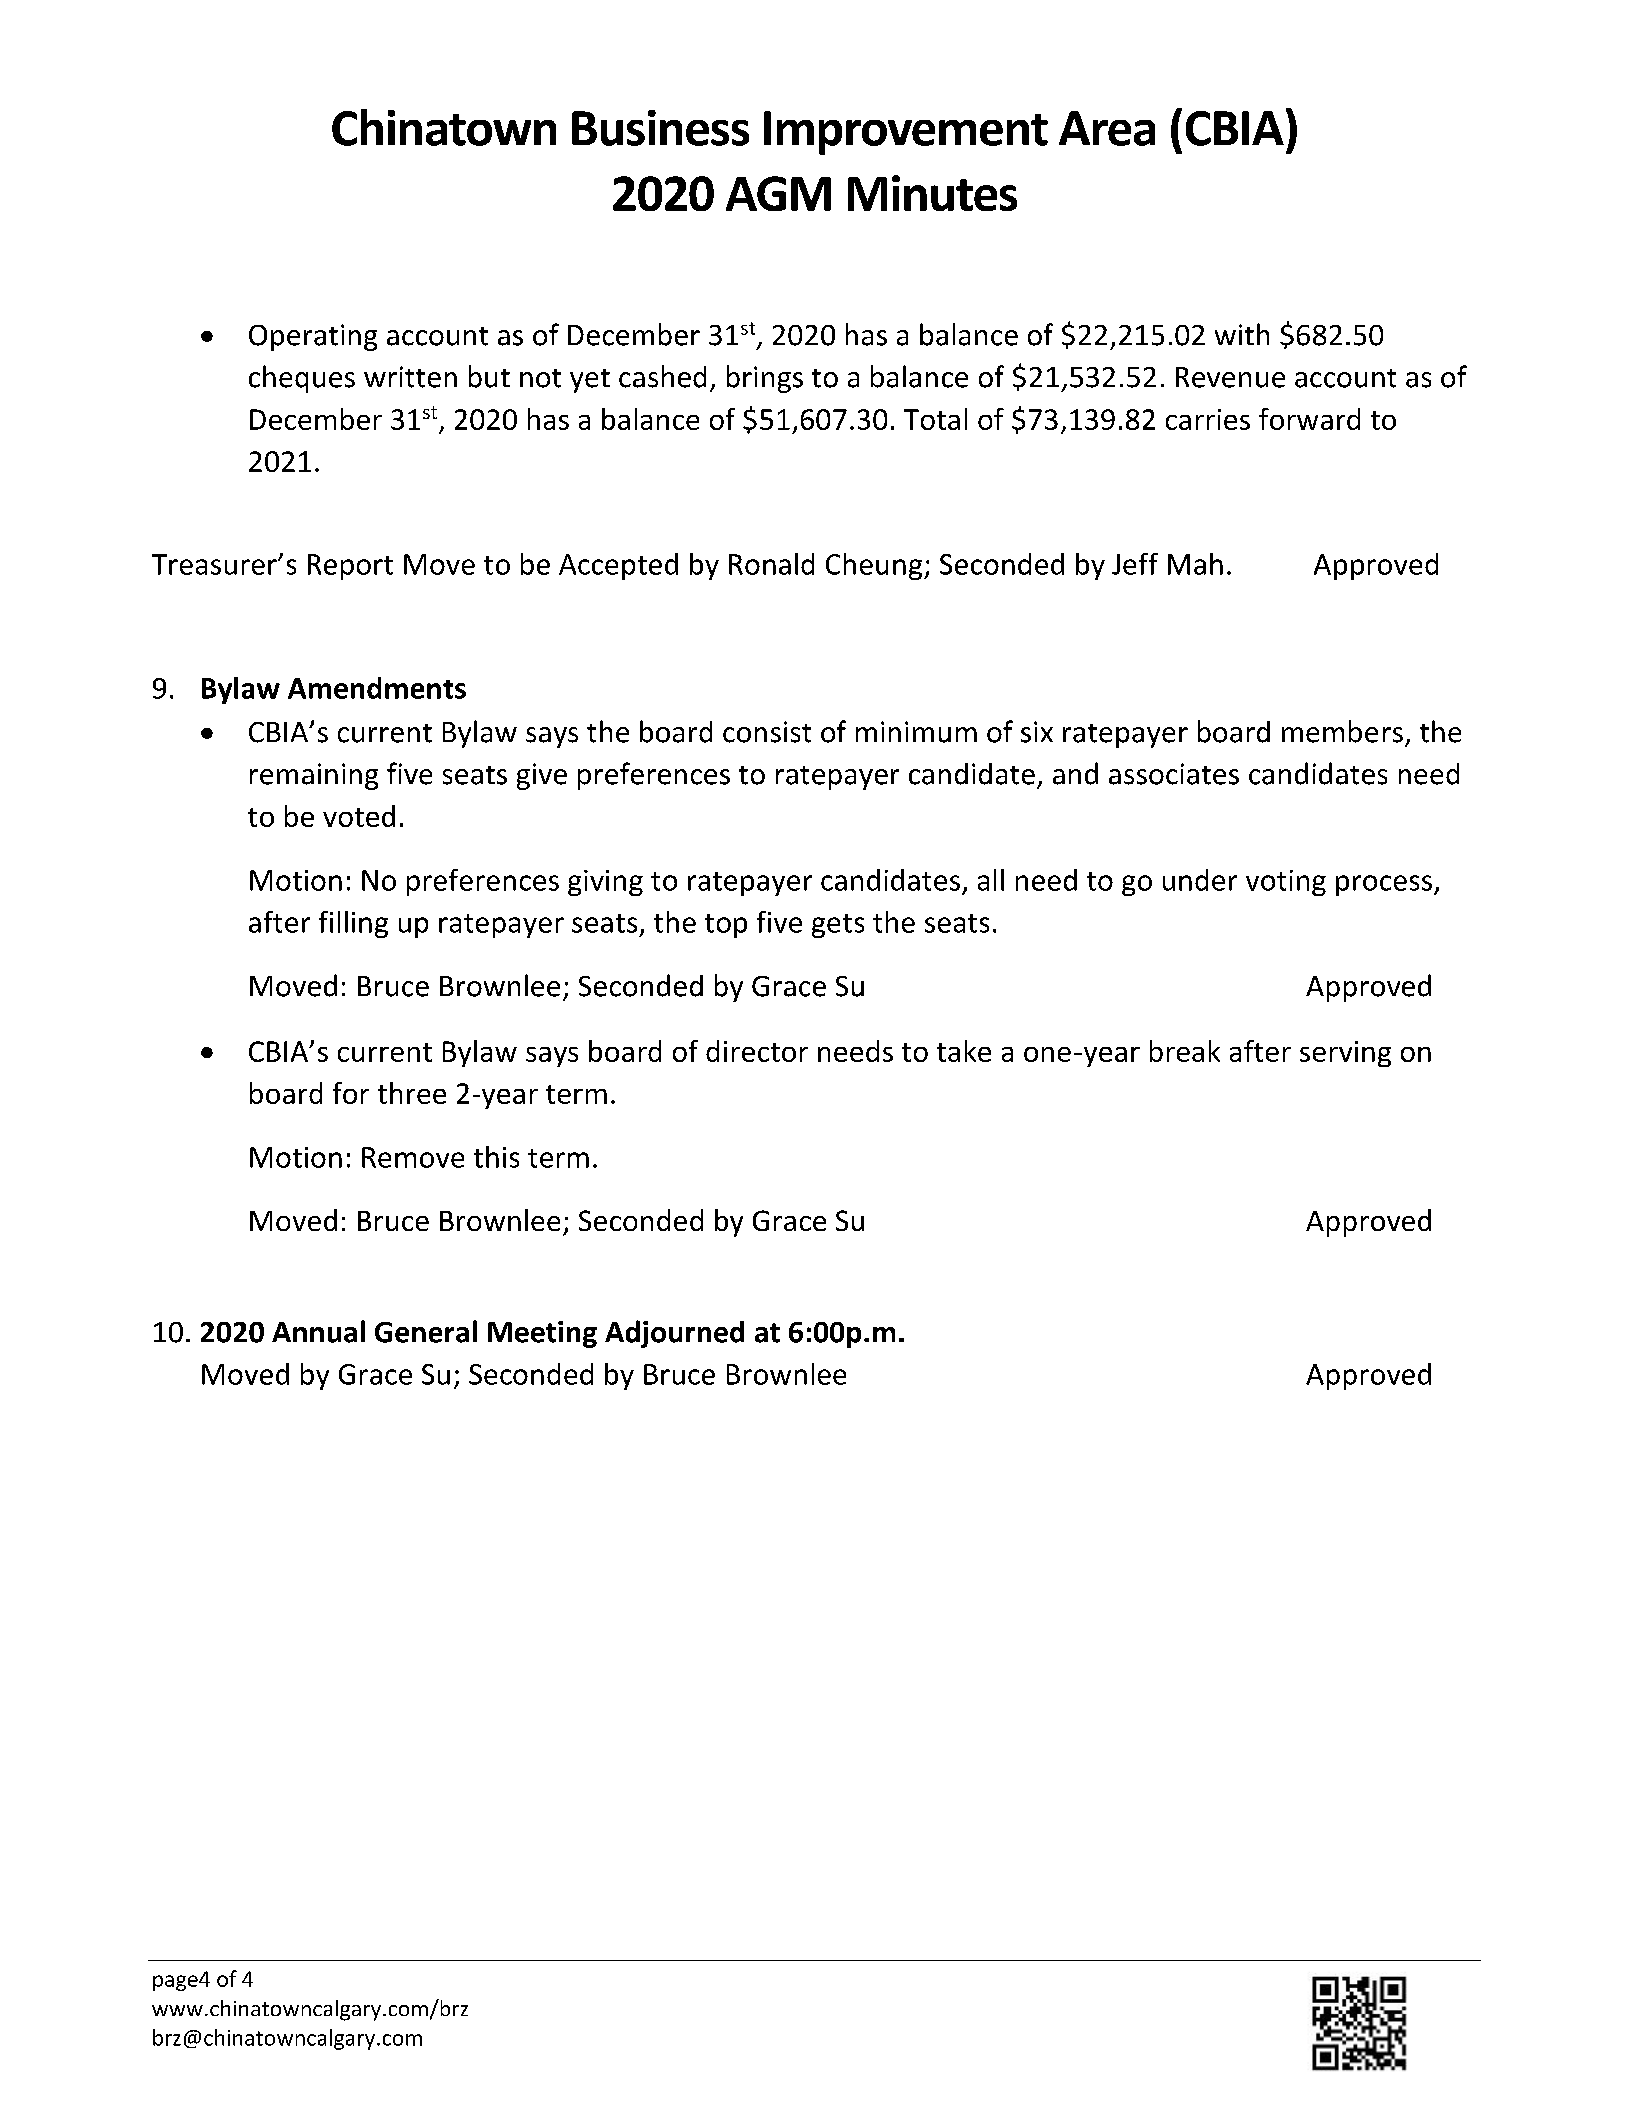  Describe the element at coordinates (1107, 128) in the screenshot. I see `Area` at that location.
